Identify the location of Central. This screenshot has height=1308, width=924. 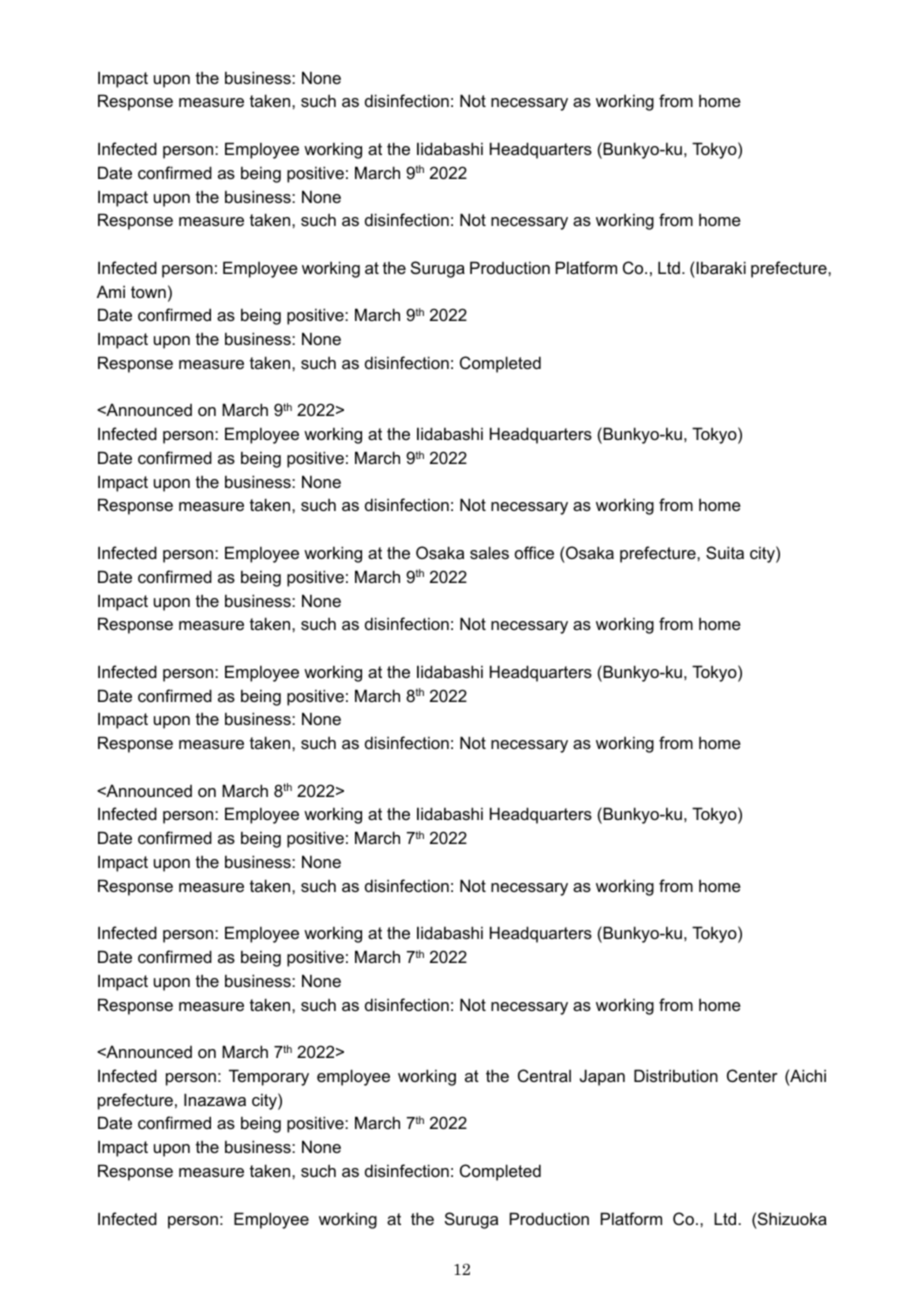
(544, 1075).
